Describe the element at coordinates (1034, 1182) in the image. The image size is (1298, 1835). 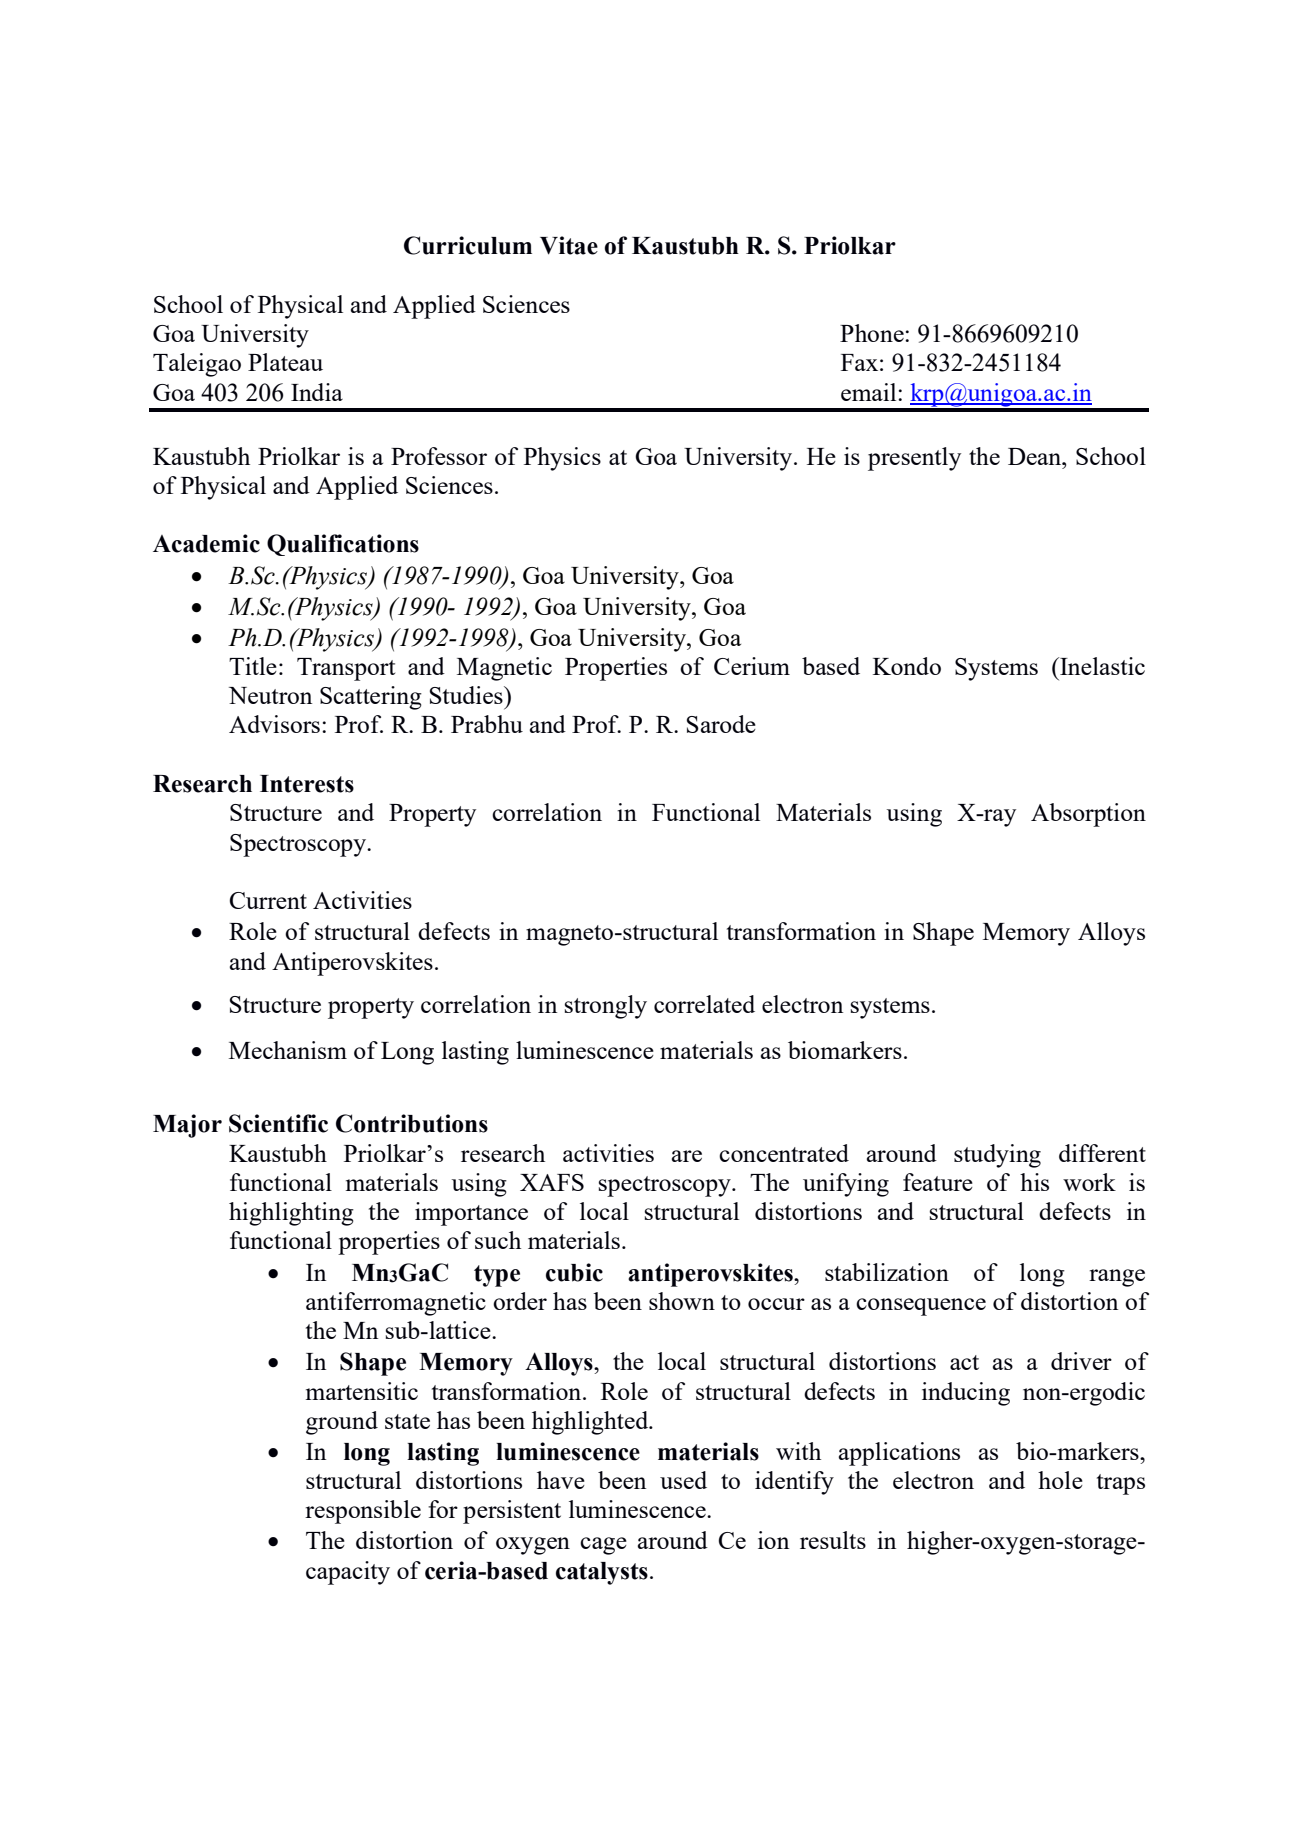
I see `his` at that location.
